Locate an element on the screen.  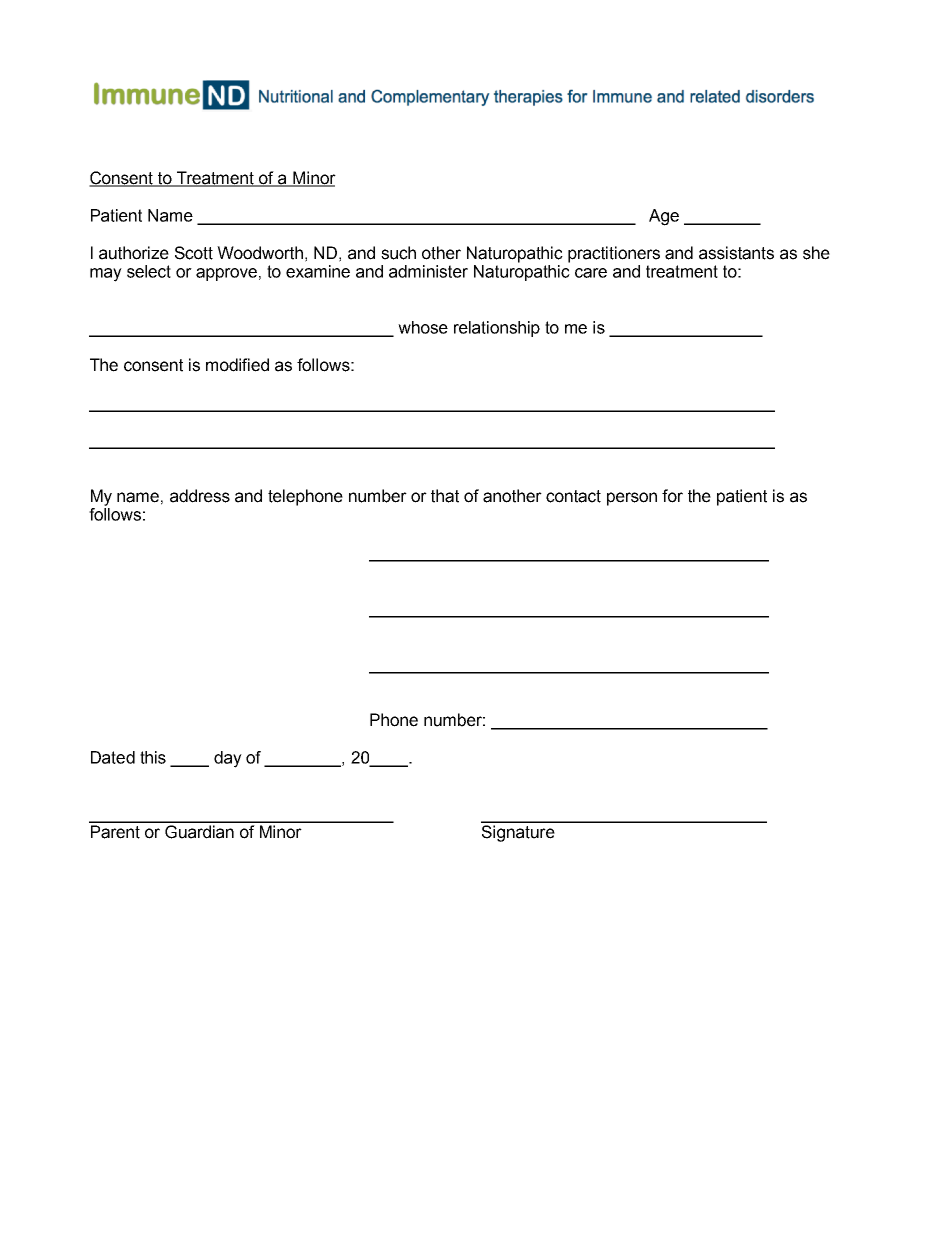
contact is located at coordinates (573, 496).
